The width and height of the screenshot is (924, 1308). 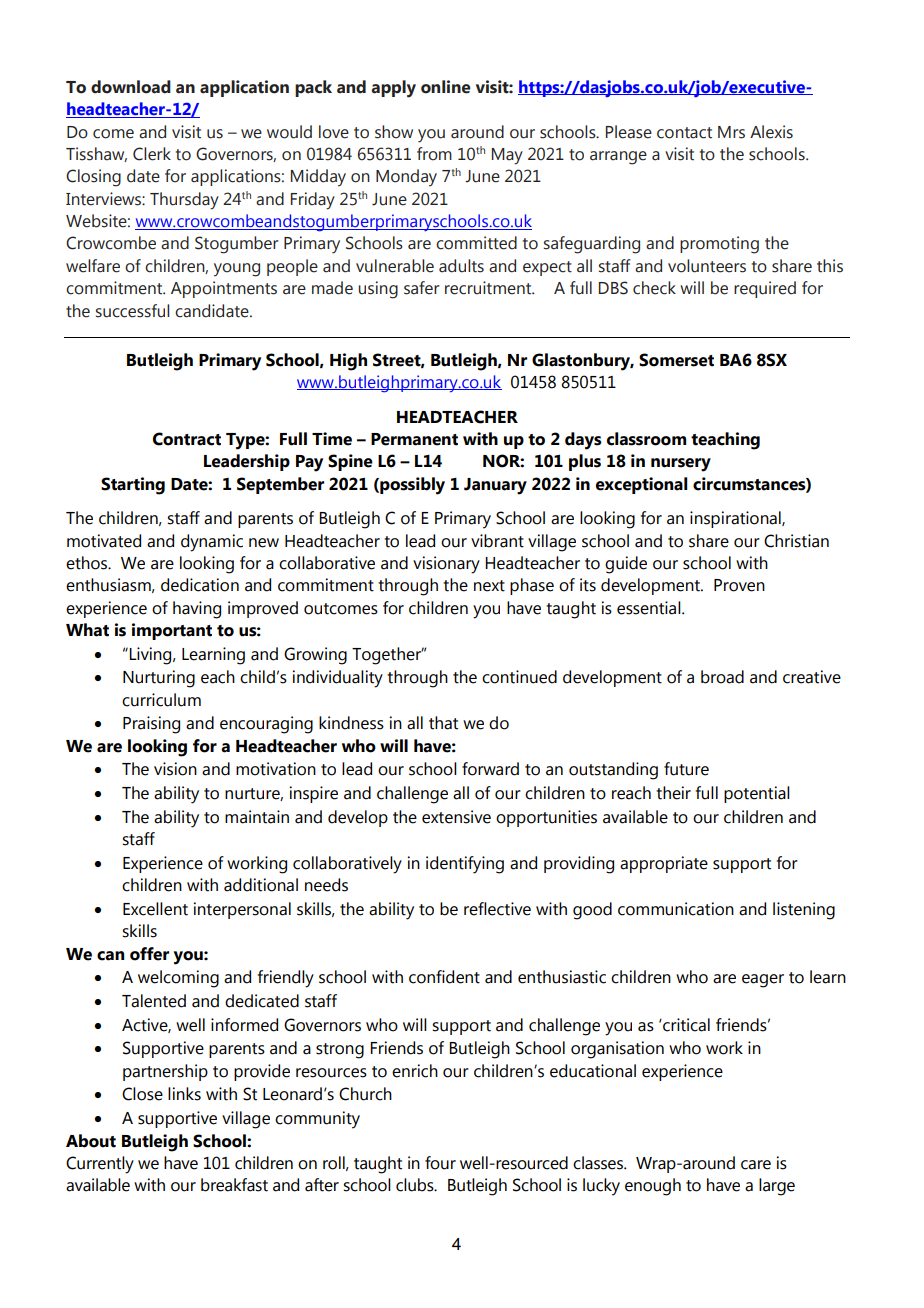 I want to click on Clerk, so click(x=152, y=154).
